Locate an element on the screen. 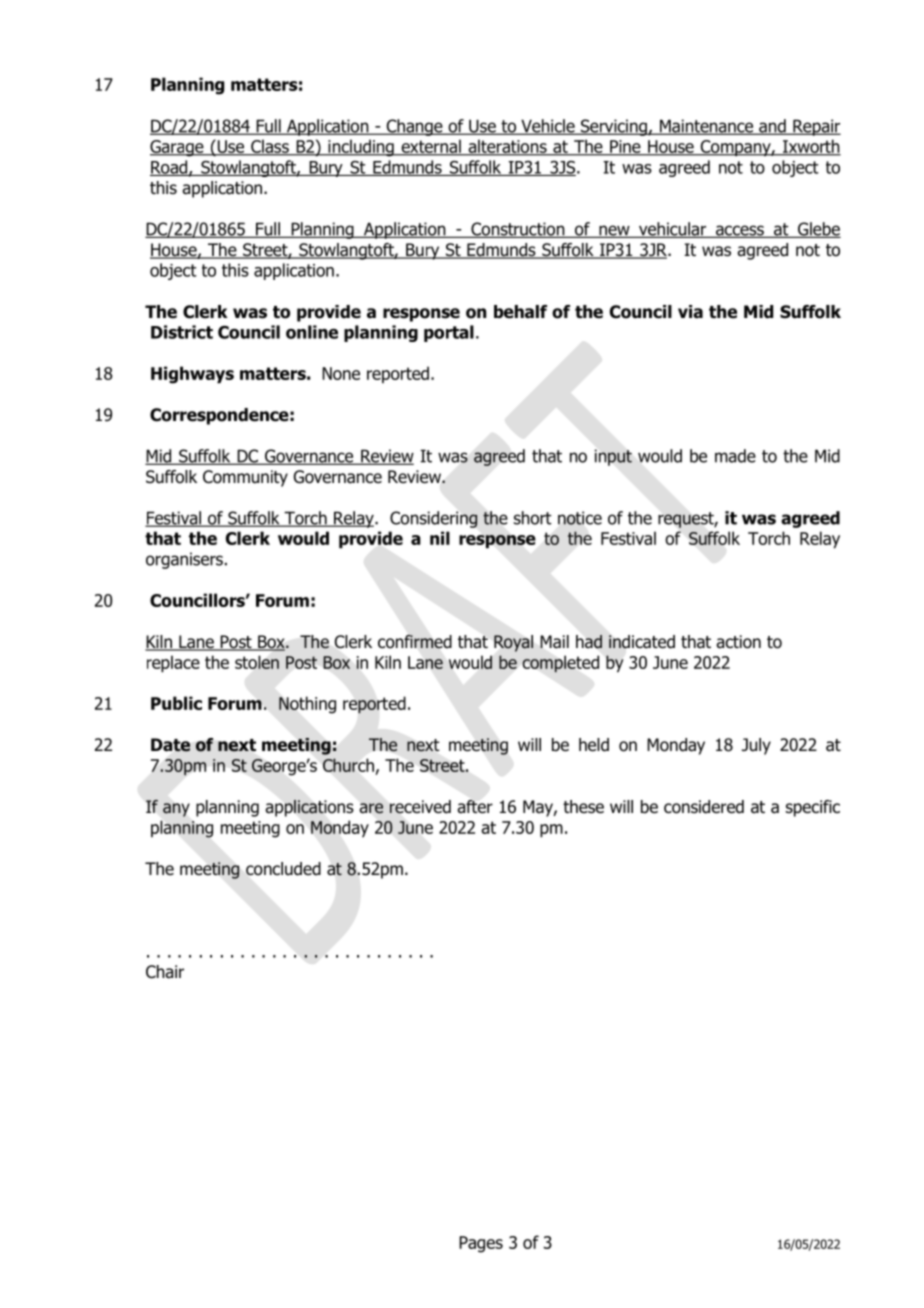 This screenshot has height=1308, width=924. Pages is located at coordinates (481, 1244).
